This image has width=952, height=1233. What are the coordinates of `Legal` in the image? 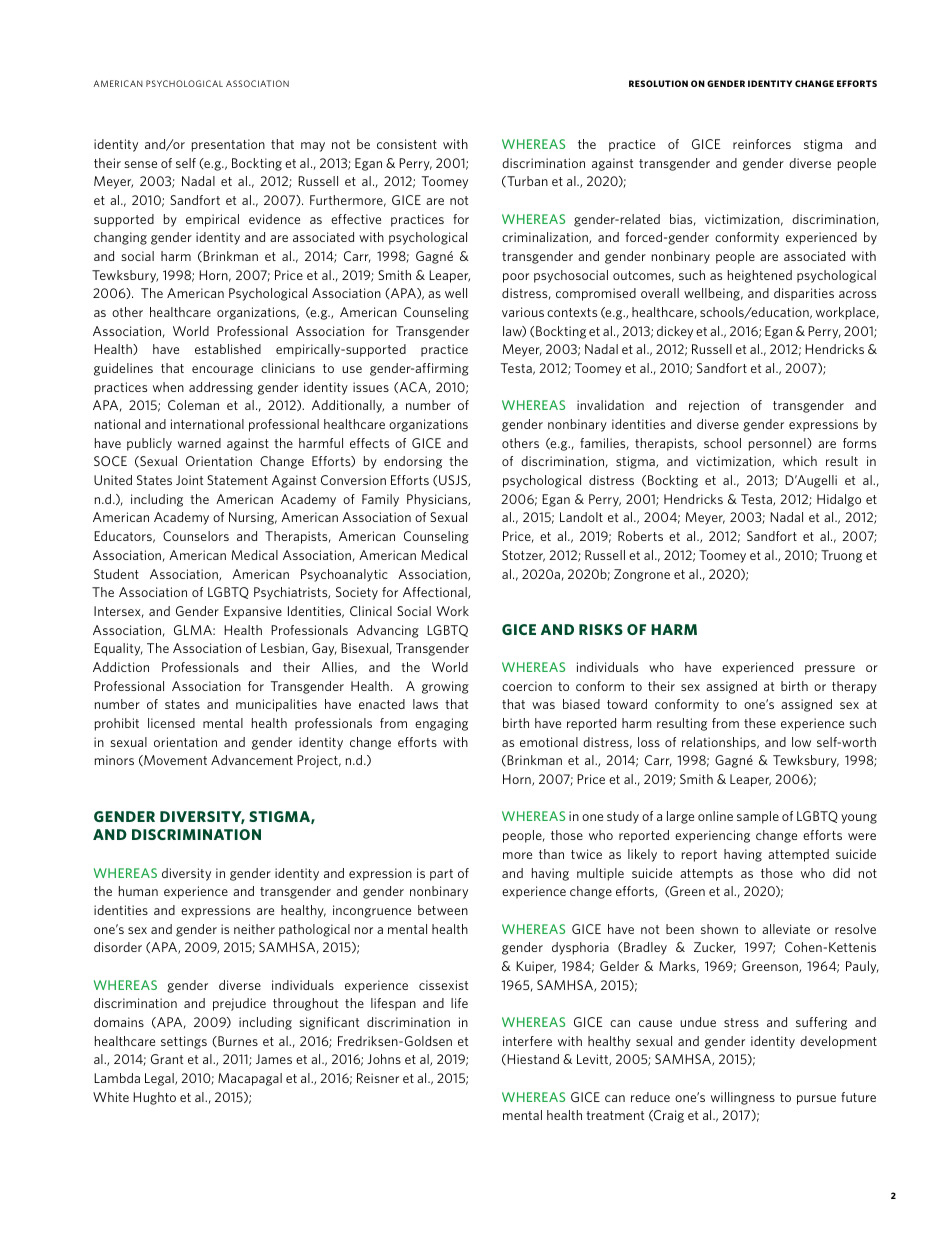 It's located at (160, 1079).
